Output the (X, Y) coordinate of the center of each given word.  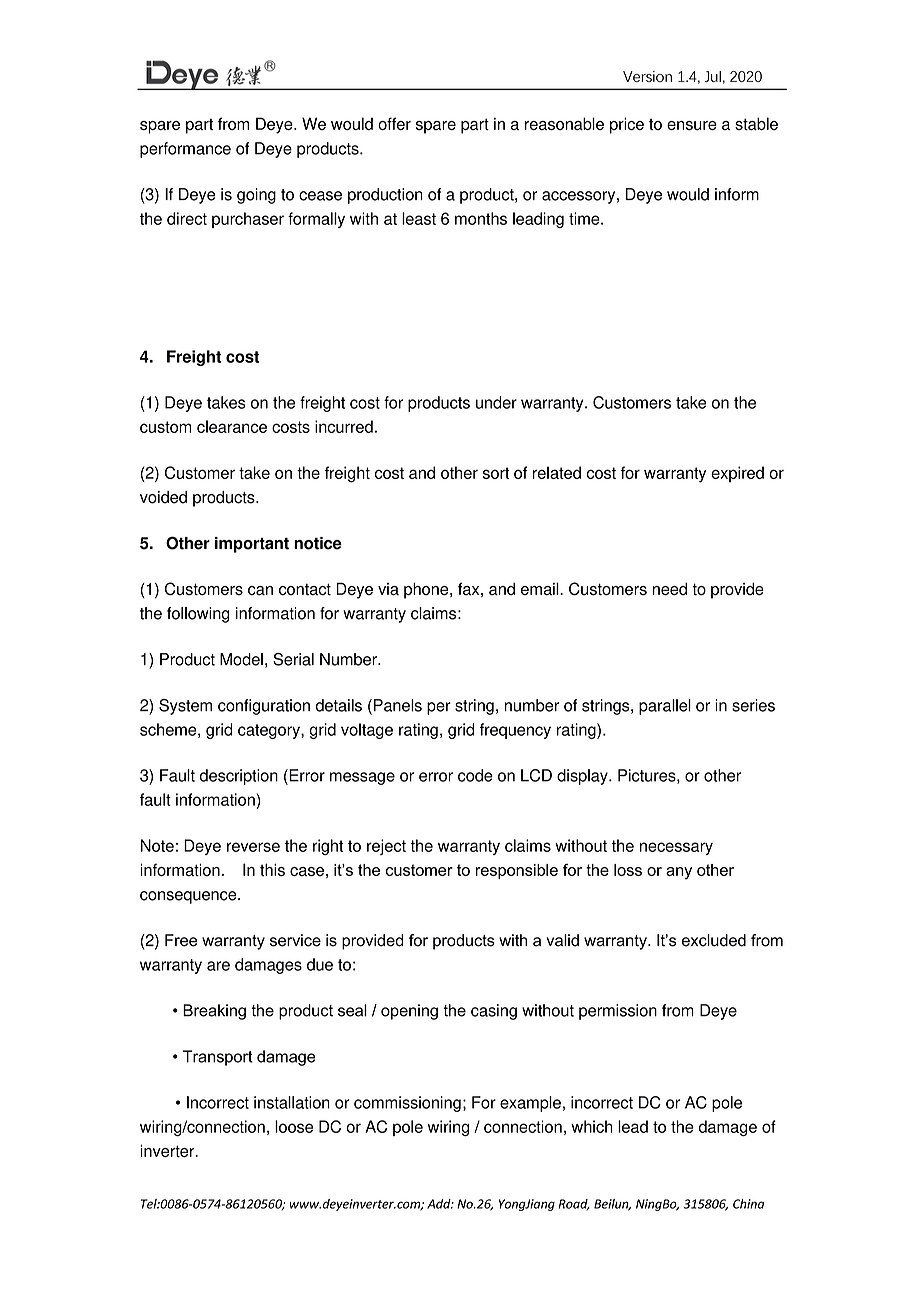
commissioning (407, 1104)
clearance (232, 426)
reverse (253, 847)
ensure (692, 125)
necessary (676, 848)
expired (737, 474)
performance (185, 150)
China (748, 1204)
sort (496, 473)
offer (394, 123)
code (475, 775)
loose (294, 1126)
